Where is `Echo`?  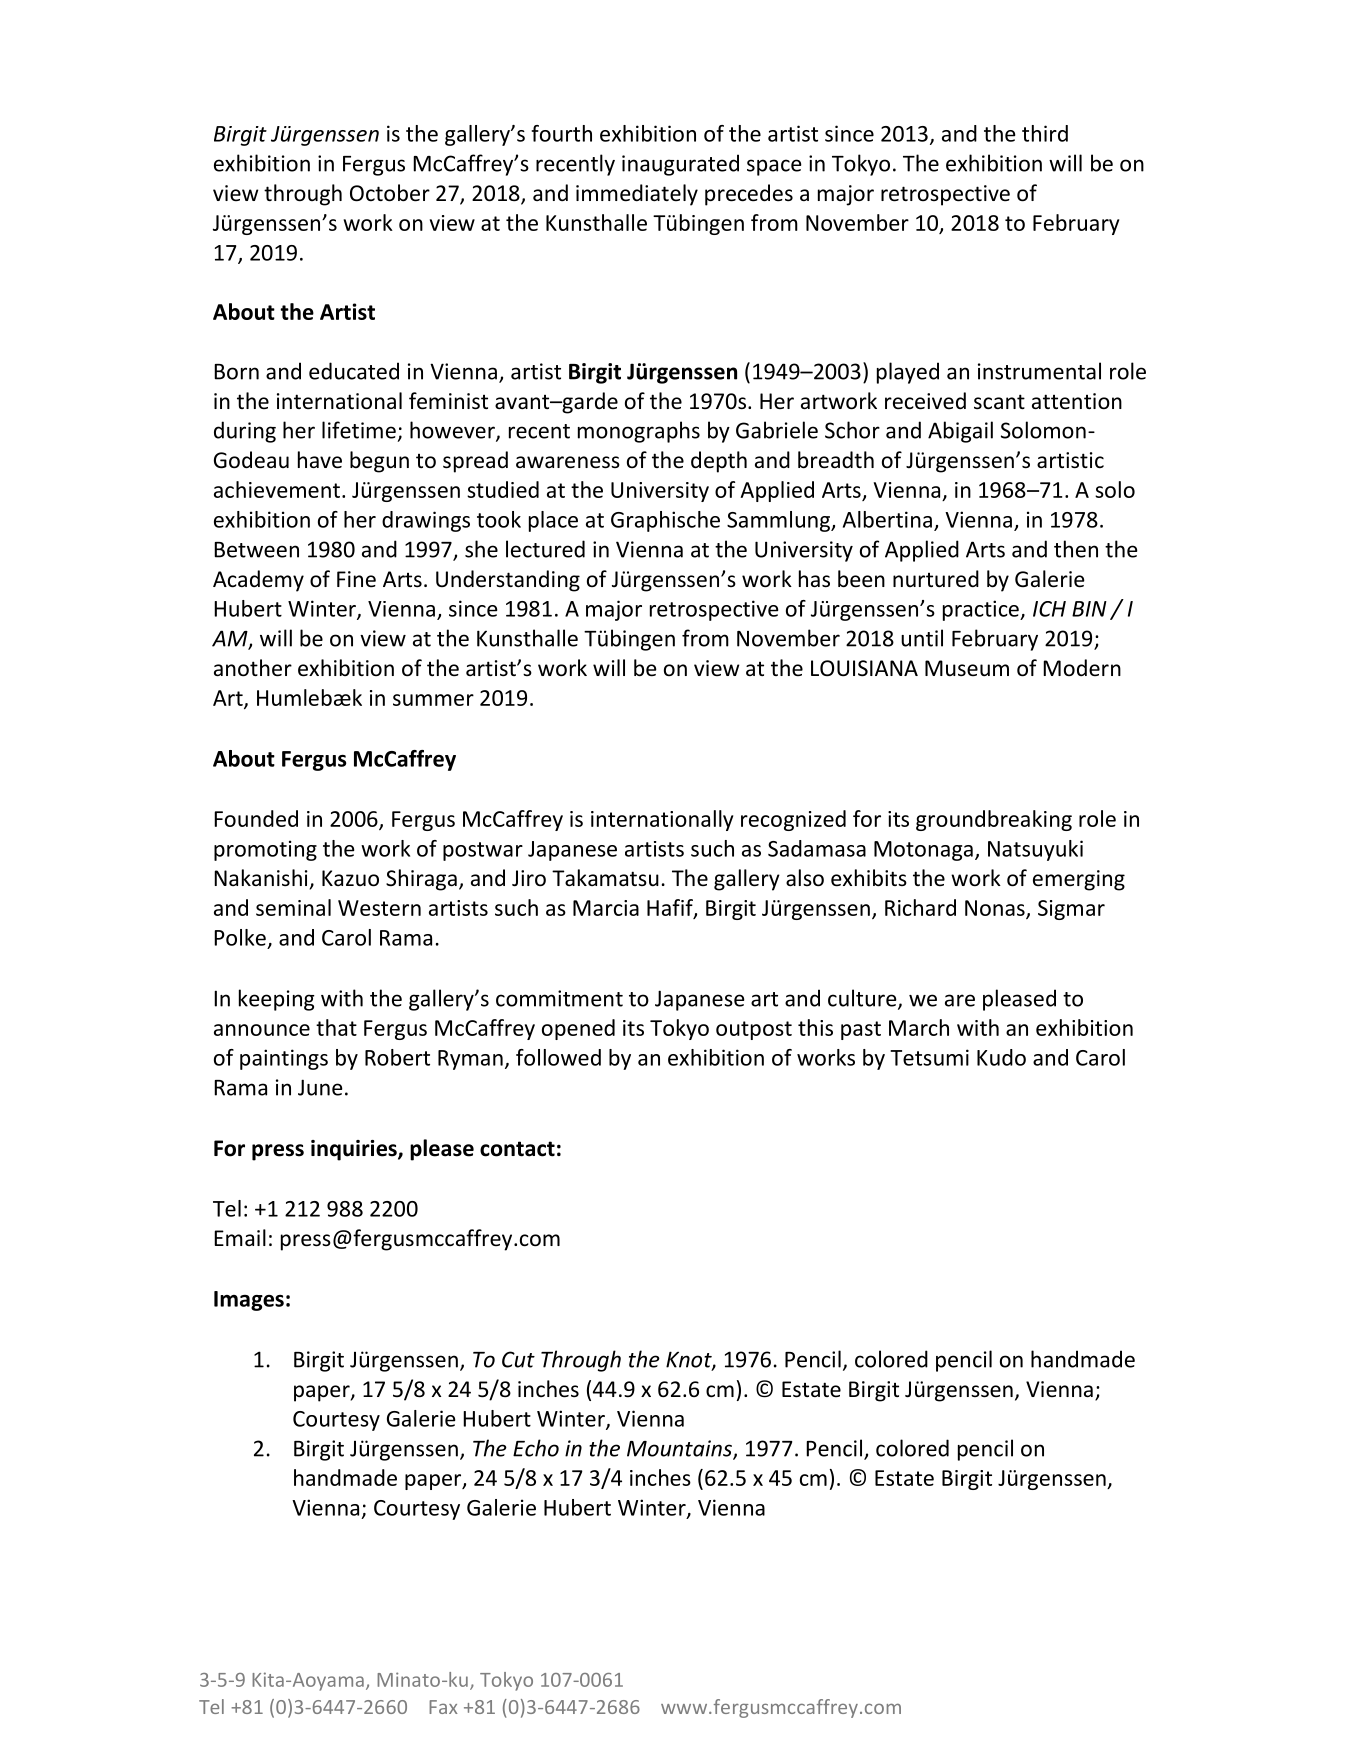 Echo is located at coordinates (536, 1448).
